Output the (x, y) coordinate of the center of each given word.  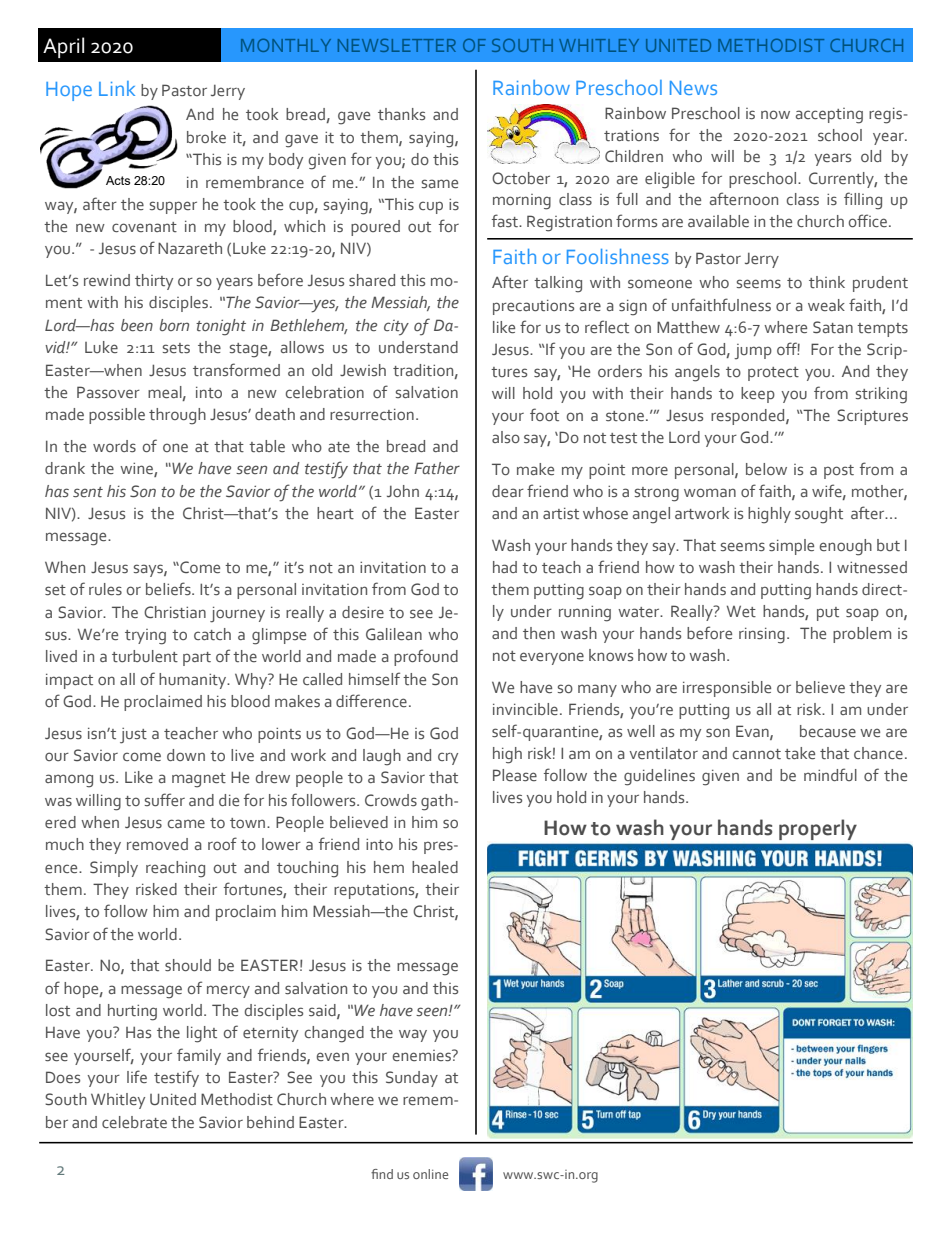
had (505, 567)
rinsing (762, 636)
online (430, 1174)
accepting (829, 116)
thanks (401, 114)
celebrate (134, 1122)
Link (117, 88)
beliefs (169, 589)
